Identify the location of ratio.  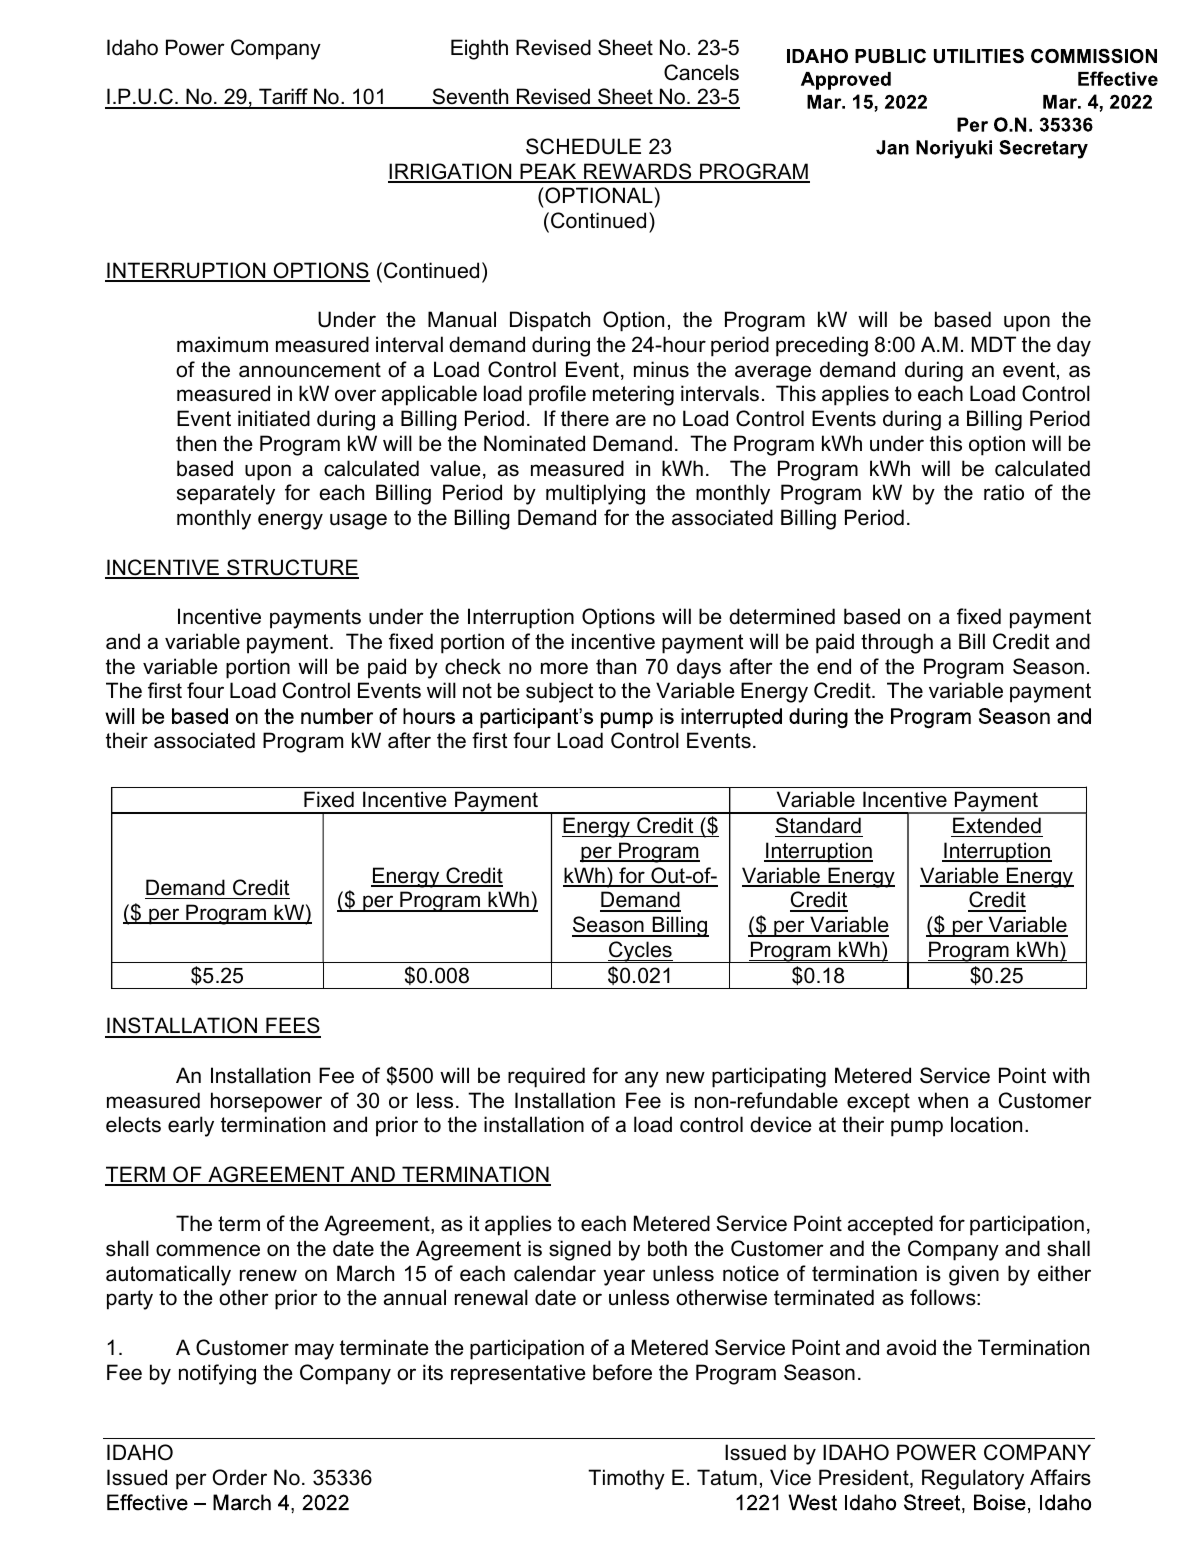
(1004, 492).
